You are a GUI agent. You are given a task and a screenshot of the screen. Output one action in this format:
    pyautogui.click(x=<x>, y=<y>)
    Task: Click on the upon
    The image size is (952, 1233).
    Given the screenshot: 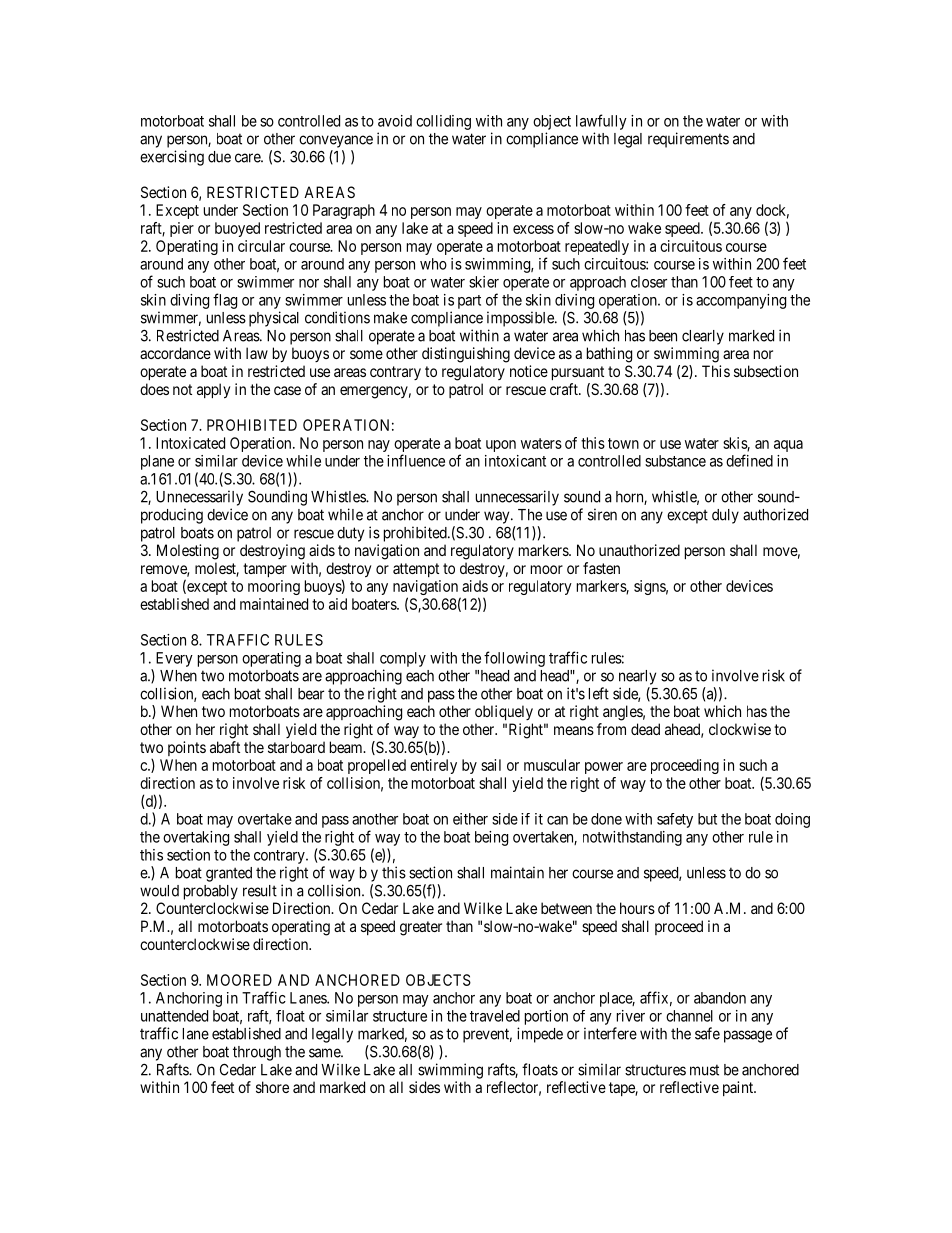 What is the action you would take?
    pyautogui.click(x=501, y=446)
